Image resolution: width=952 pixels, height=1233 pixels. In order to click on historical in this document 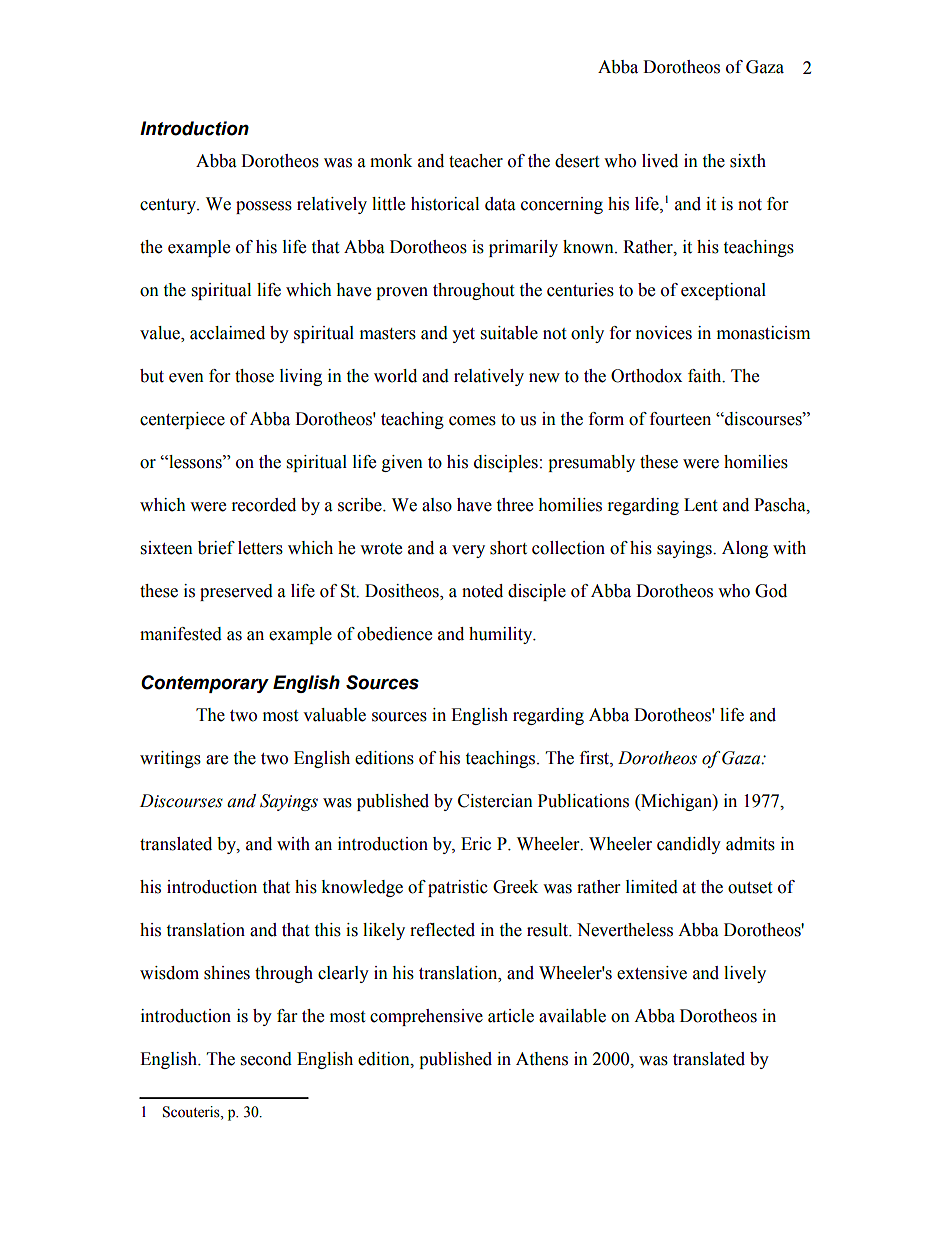, I will do `click(445, 204)`.
